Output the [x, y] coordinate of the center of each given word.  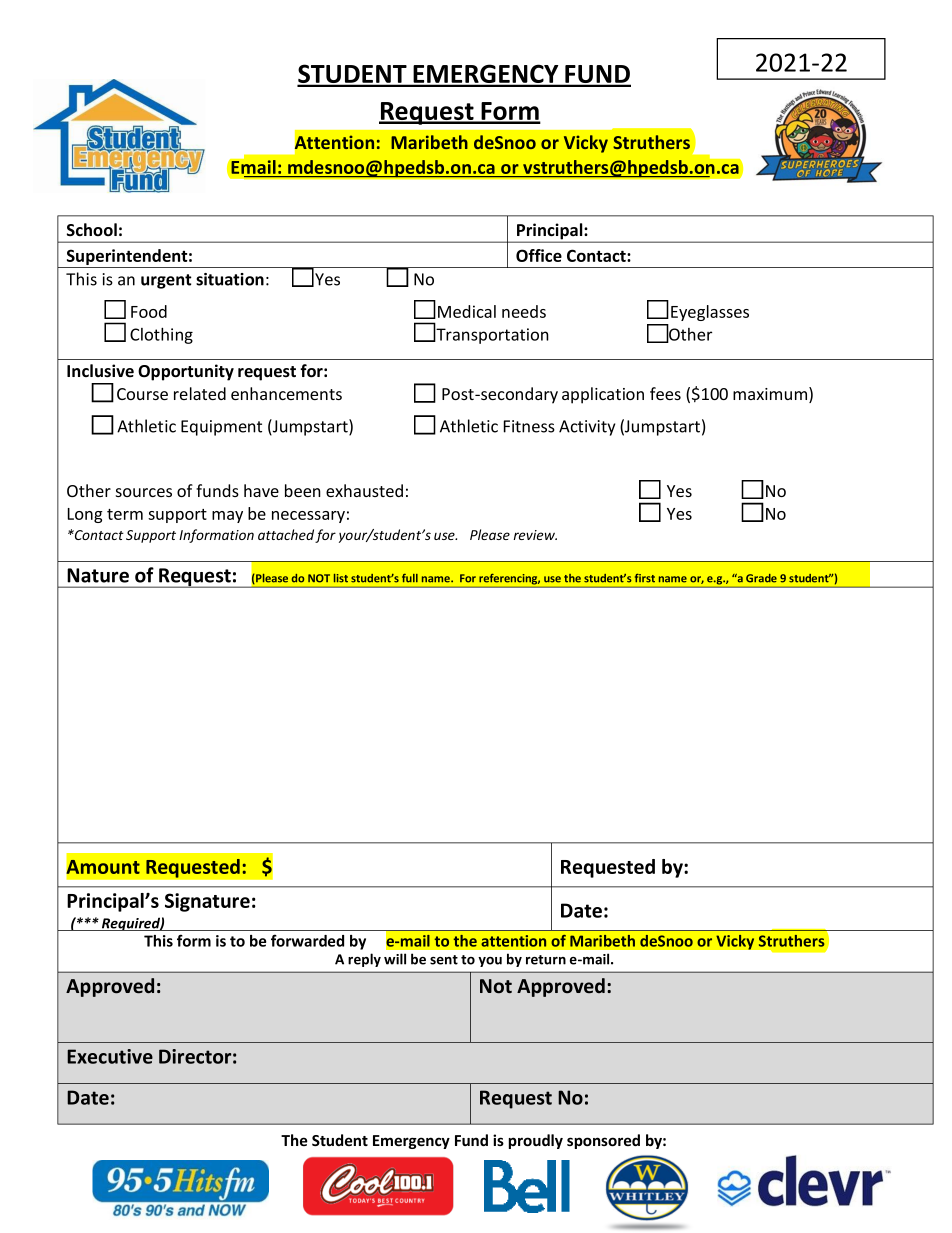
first [645, 578]
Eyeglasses [710, 313]
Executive [110, 1056]
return [546, 960]
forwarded [307, 940]
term [125, 514]
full [410, 578]
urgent [166, 281]
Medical [467, 311]
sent [444, 960]
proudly [535, 1141]
